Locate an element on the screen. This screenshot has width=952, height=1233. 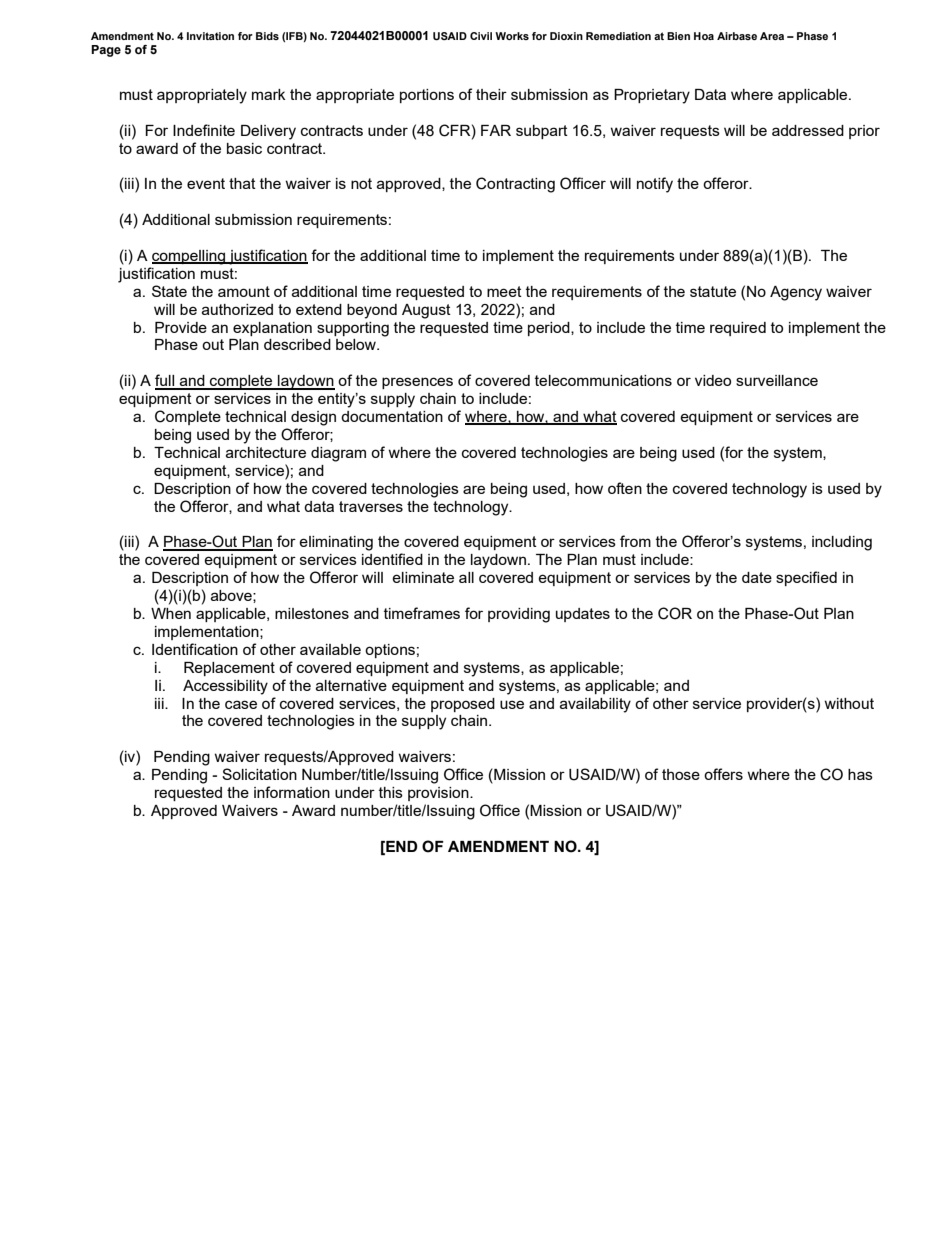
Solicitation is located at coordinates (259, 774).
